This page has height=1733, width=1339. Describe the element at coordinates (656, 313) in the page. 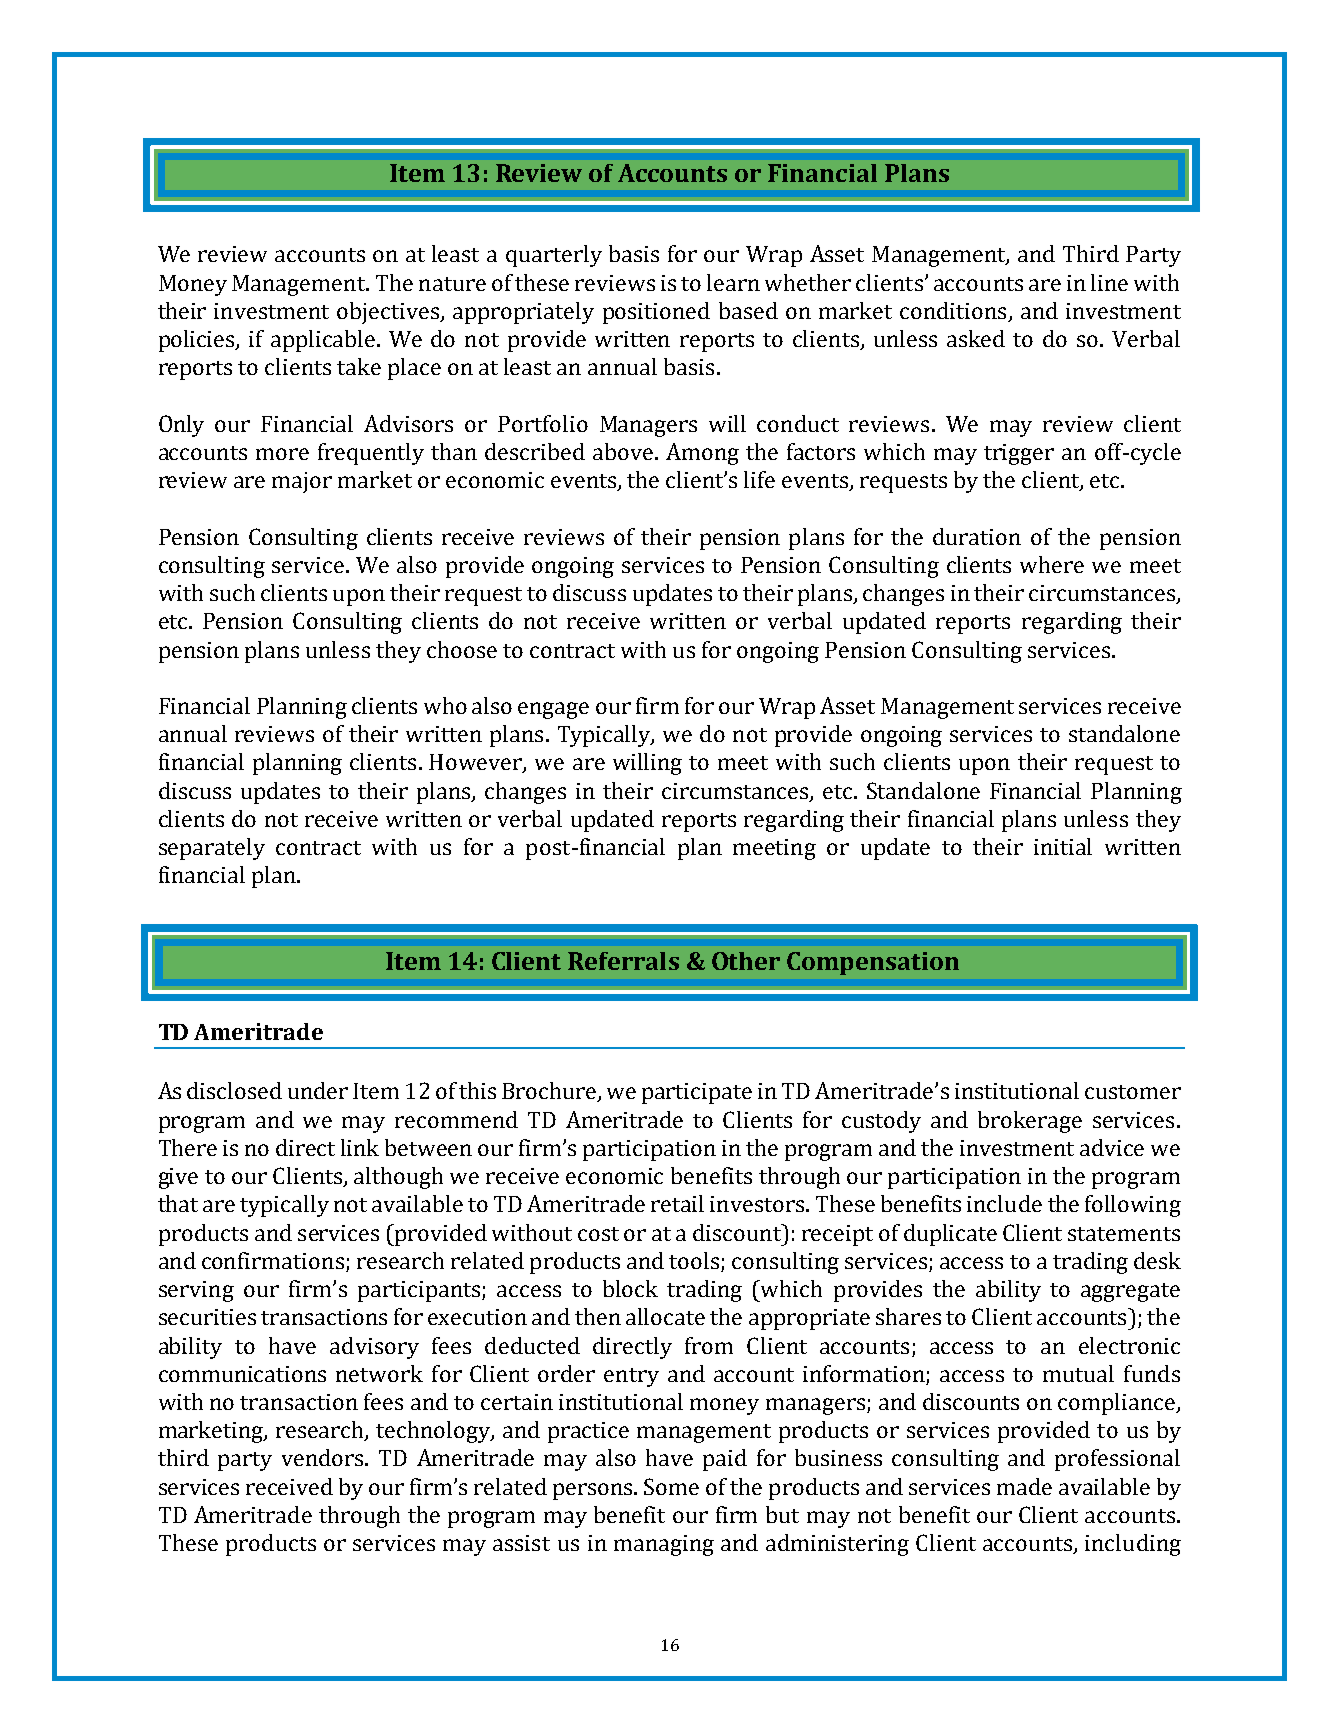

I see `positioned` at that location.
